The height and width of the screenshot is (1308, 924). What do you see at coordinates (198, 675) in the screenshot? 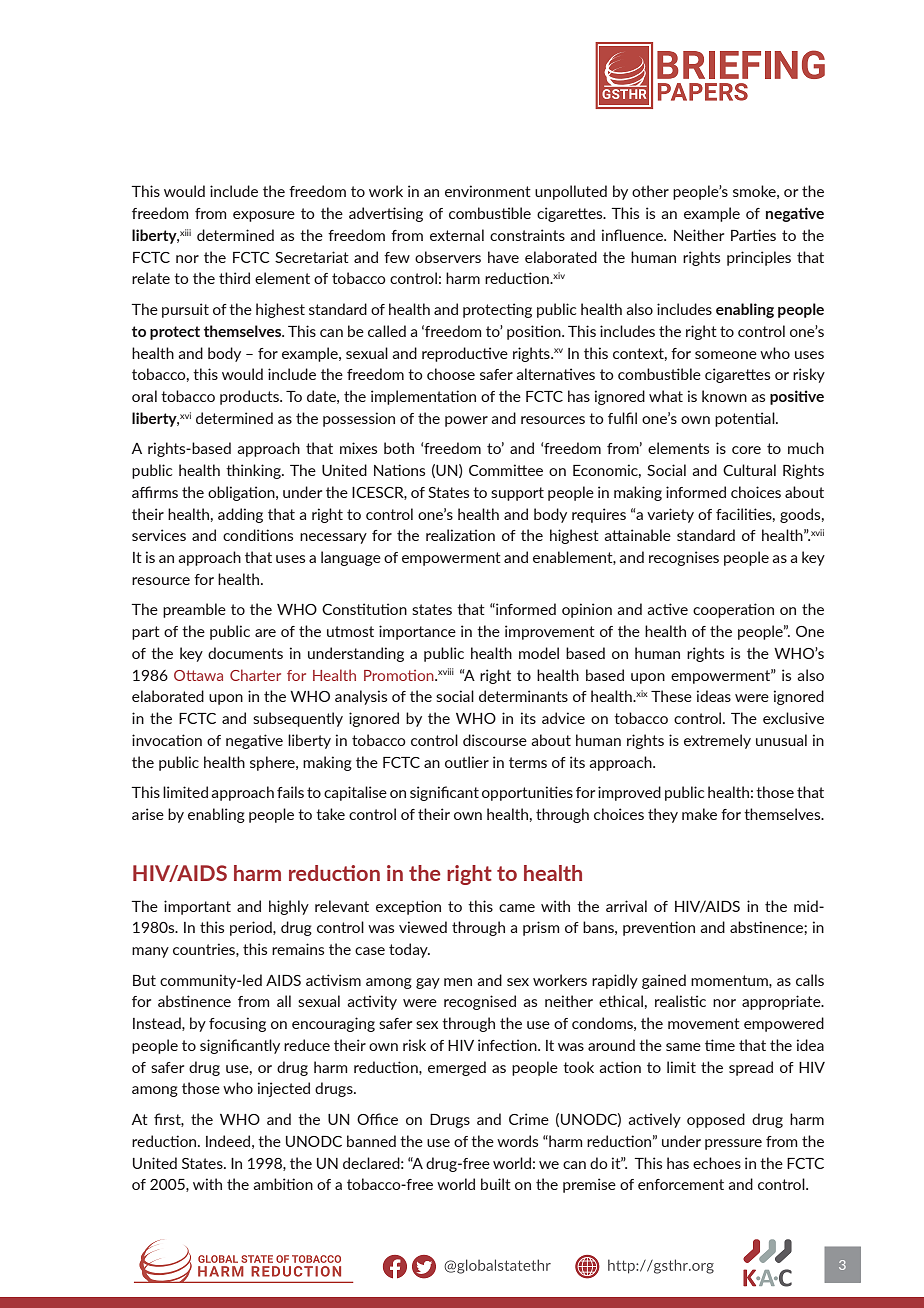
I see `Ottawa` at bounding box center [198, 675].
